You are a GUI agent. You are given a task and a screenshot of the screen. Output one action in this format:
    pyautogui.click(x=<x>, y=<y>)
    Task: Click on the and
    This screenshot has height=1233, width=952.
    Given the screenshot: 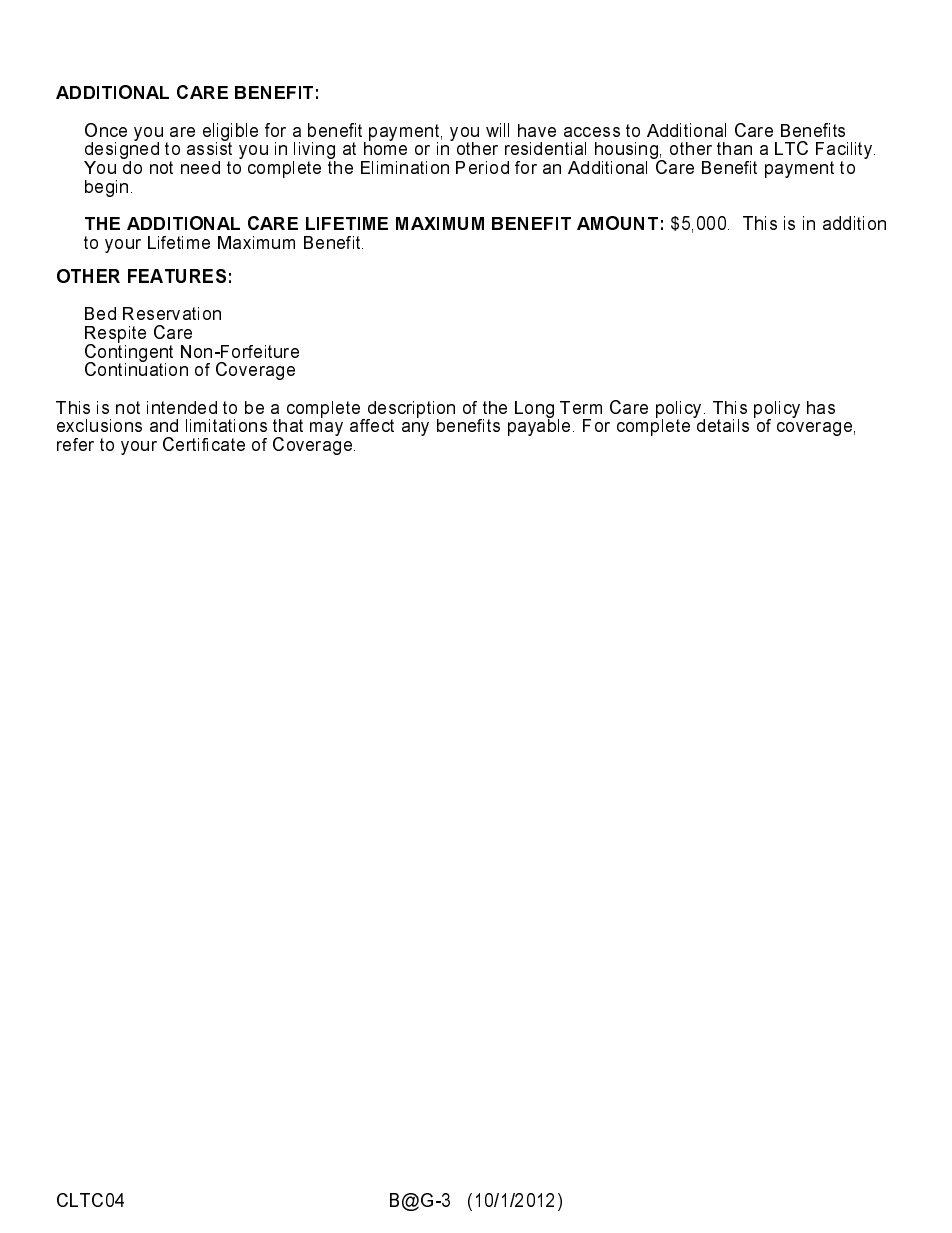 What is the action you would take?
    pyautogui.click(x=164, y=425)
